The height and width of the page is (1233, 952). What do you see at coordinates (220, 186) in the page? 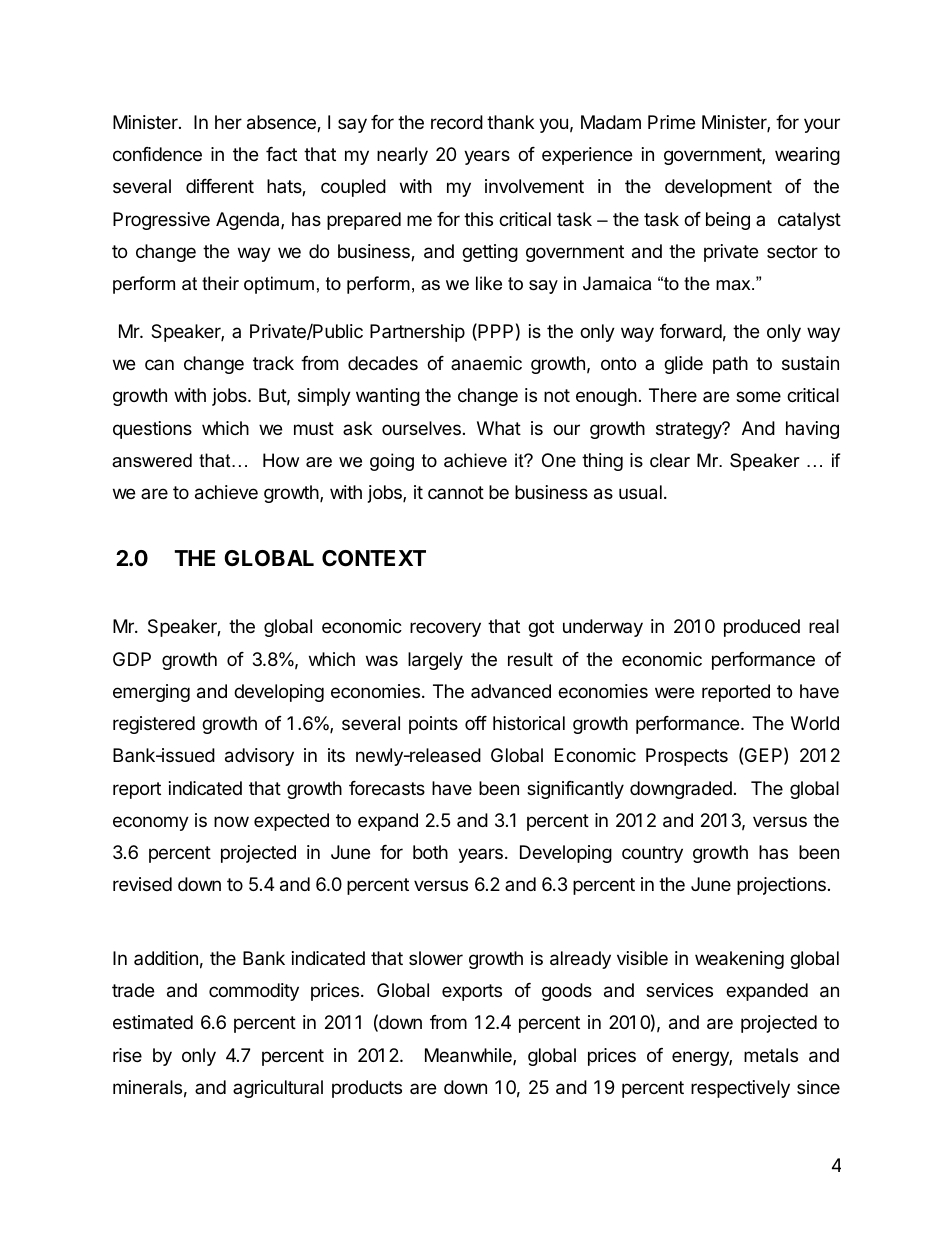
I see `different` at bounding box center [220, 186].
